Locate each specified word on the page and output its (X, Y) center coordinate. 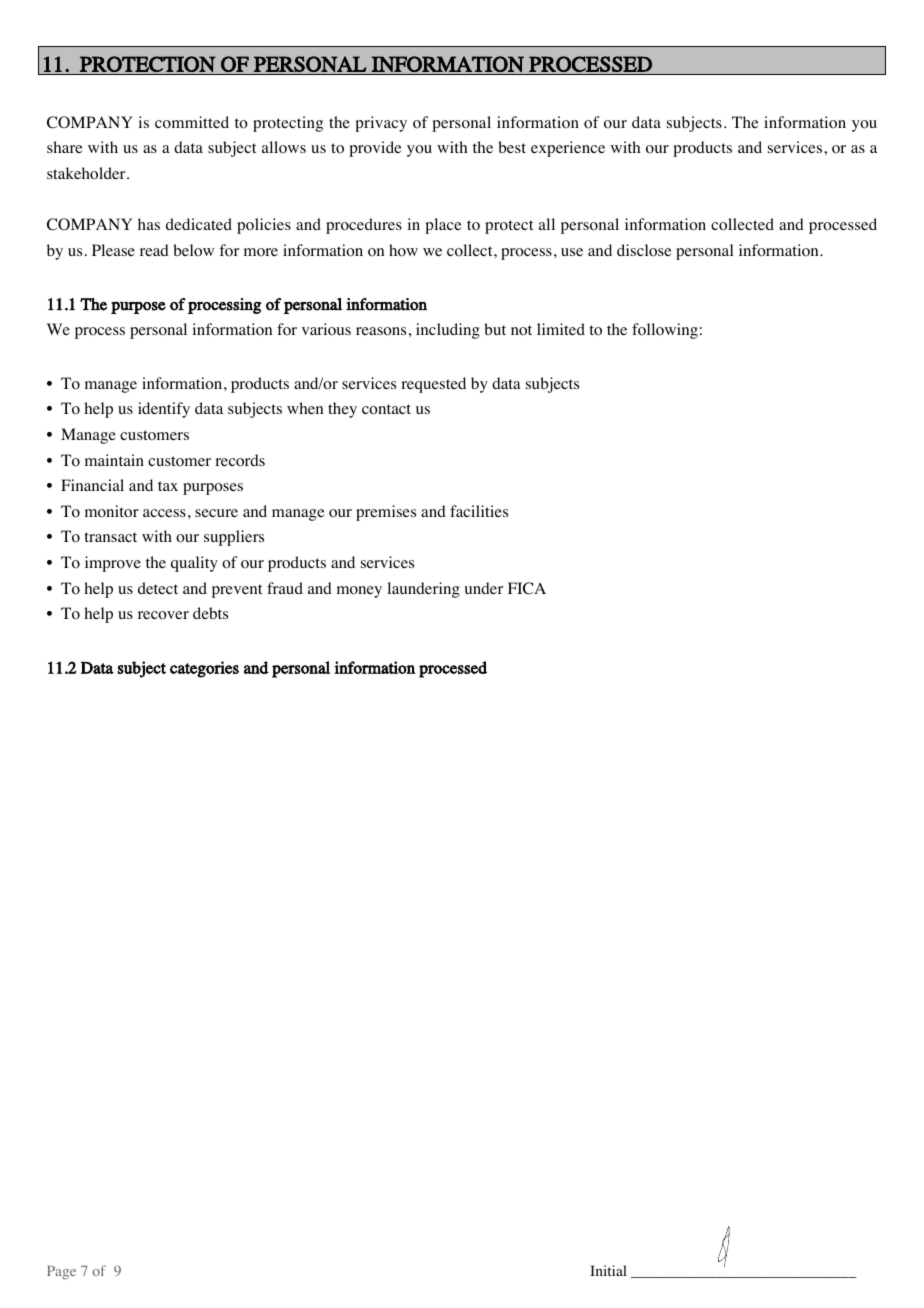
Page (61, 1273)
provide (375, 149)
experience (568, 149)
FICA (527, 588)
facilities (479, 511)
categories (204, 669)
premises (386, 513)
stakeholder (87, 173)
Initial (608, 1270)
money (359, 592)
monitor (112, 511)
